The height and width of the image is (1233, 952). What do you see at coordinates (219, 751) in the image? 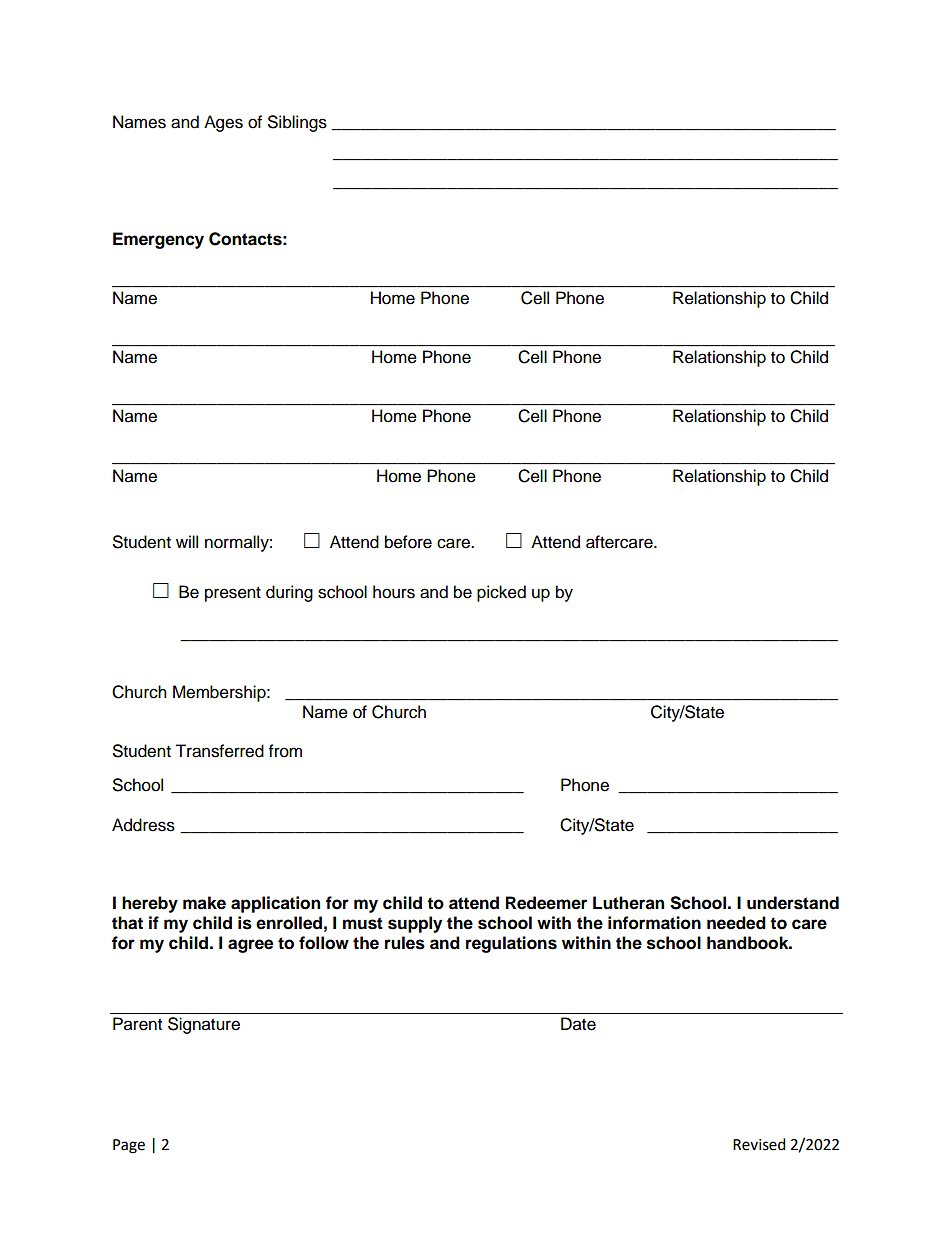
I see `Transferred` at bounding box center [219, 751].
